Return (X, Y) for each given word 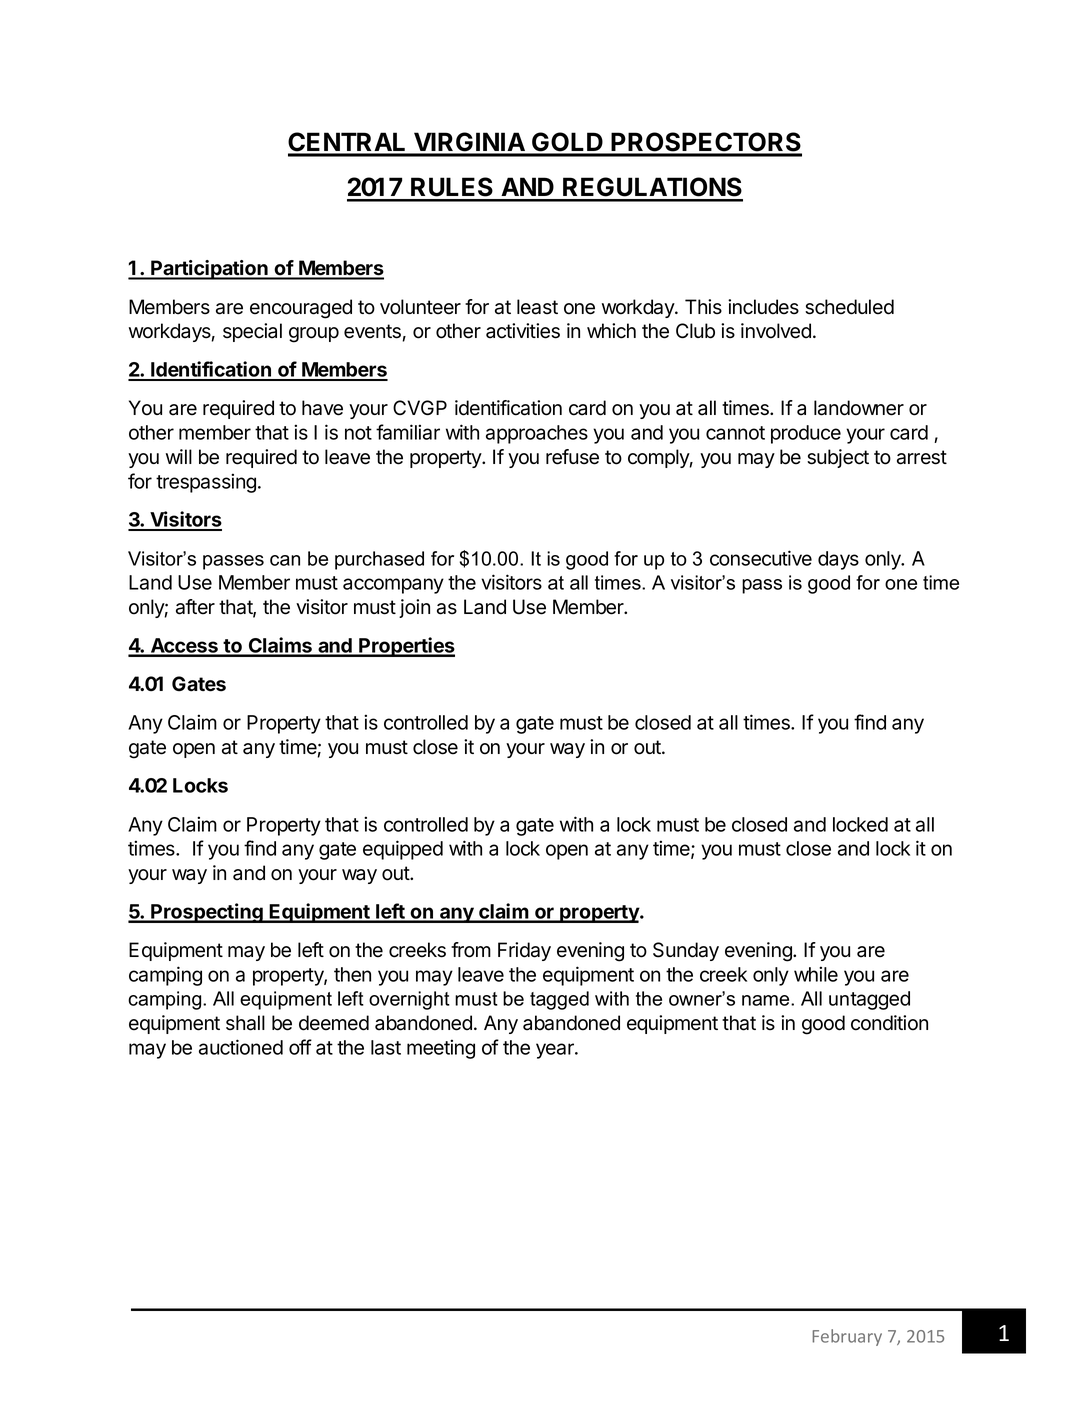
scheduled (849, 307)
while (816, 974)
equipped (403, 850)
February (847, 1337)
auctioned (241, 1047)
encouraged (301, 309)
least (537, 307)
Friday (524, 951)
